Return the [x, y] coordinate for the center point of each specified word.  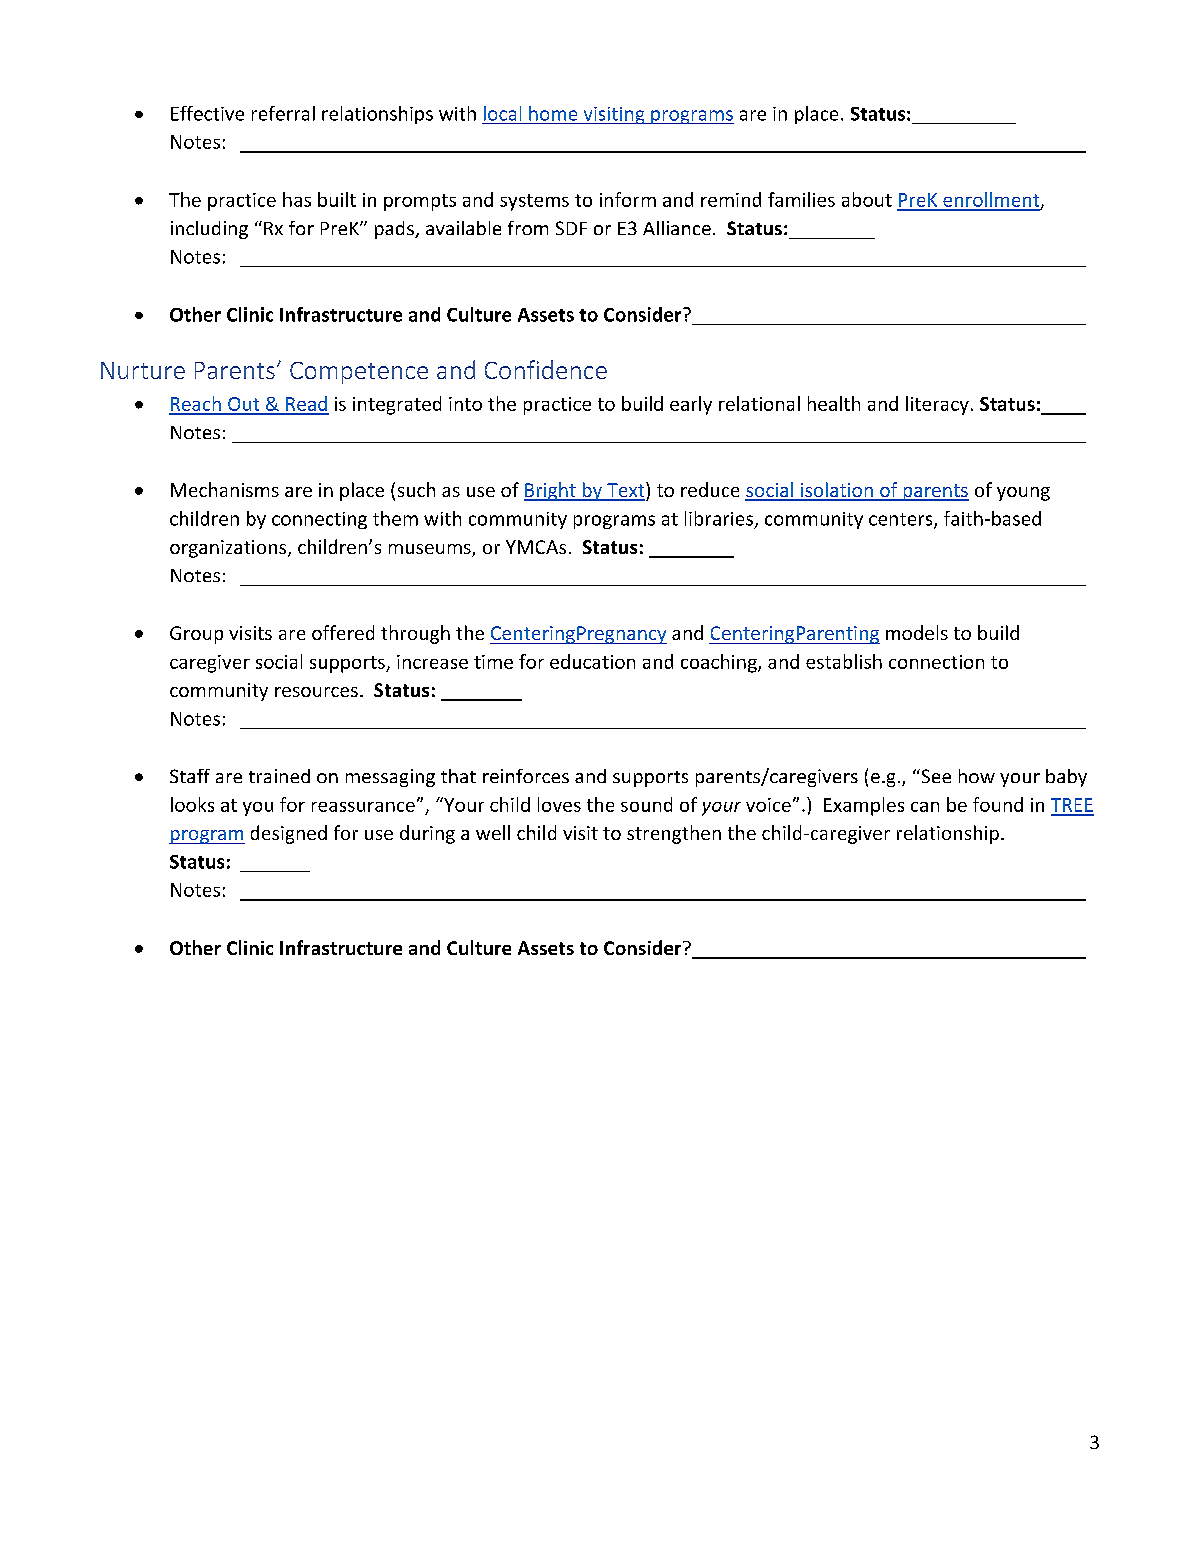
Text [626, 491]
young [1023, 494]
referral [283, 113]
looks [192, 804]
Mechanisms [225, 489]
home [553, 113]
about [867, 199]
